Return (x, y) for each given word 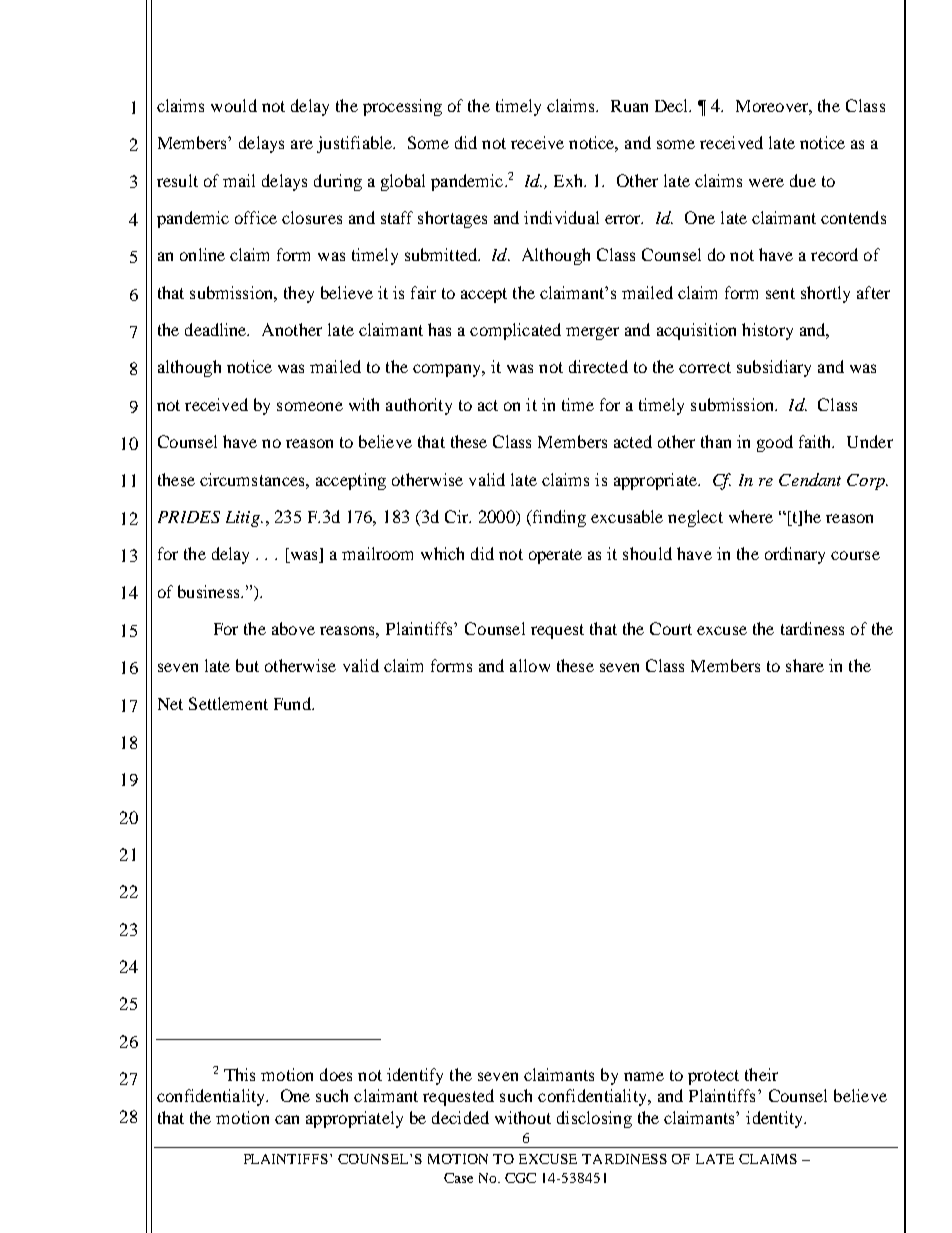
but (247, 665)
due (803, 180)
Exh (570, 180)
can (287, 1119)
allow (530, 665)
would (234, 105)
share (805, 665)
